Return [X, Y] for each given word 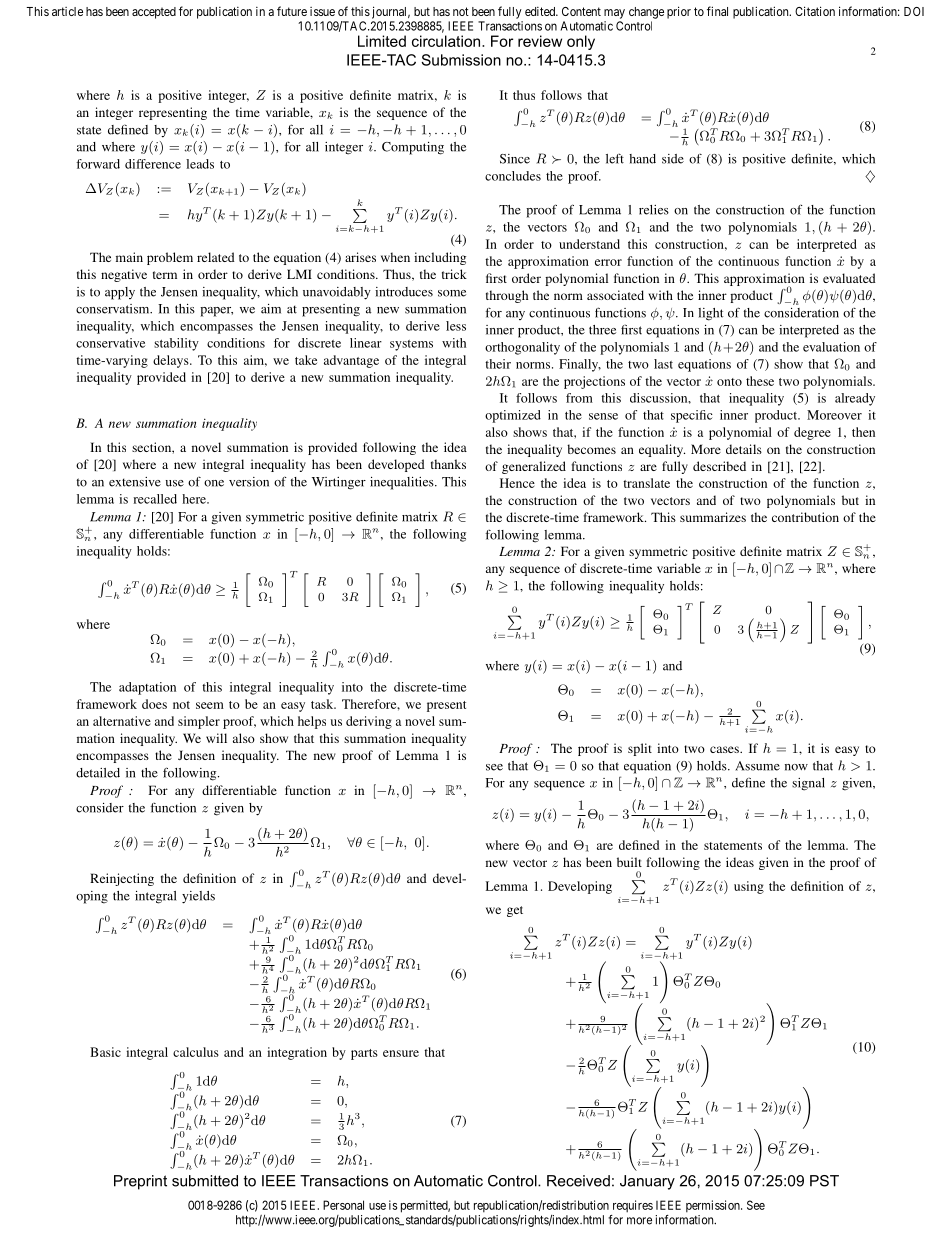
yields [198, 897]
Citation [815, 11]
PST [824, 1181]
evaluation [831, 347]
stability [176, 344]
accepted [154, 13]
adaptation [147, 688]
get [515, 911]
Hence [517, 483]
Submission [461, 60]
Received [578, 1181]
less [456, 326]
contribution [805, 517]
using [749, 887]
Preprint [140, 1182]
